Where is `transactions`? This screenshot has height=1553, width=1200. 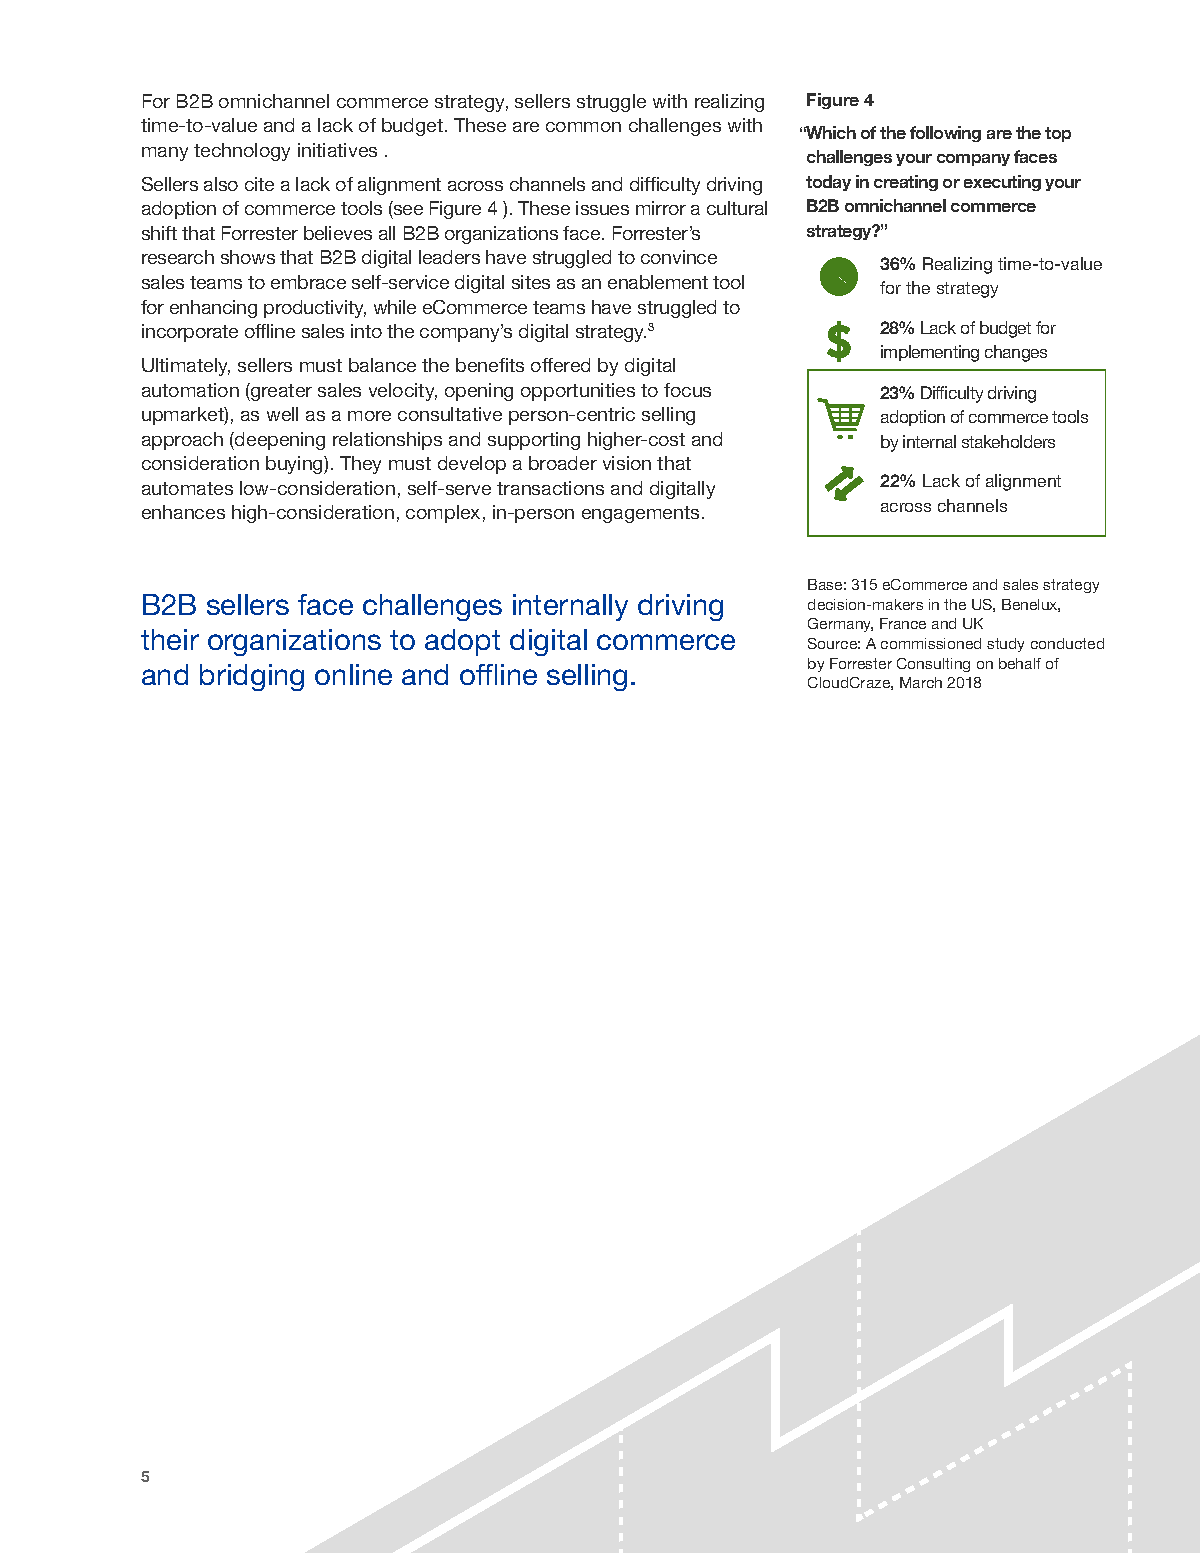 transactions is located at coordinates (550, 488).
